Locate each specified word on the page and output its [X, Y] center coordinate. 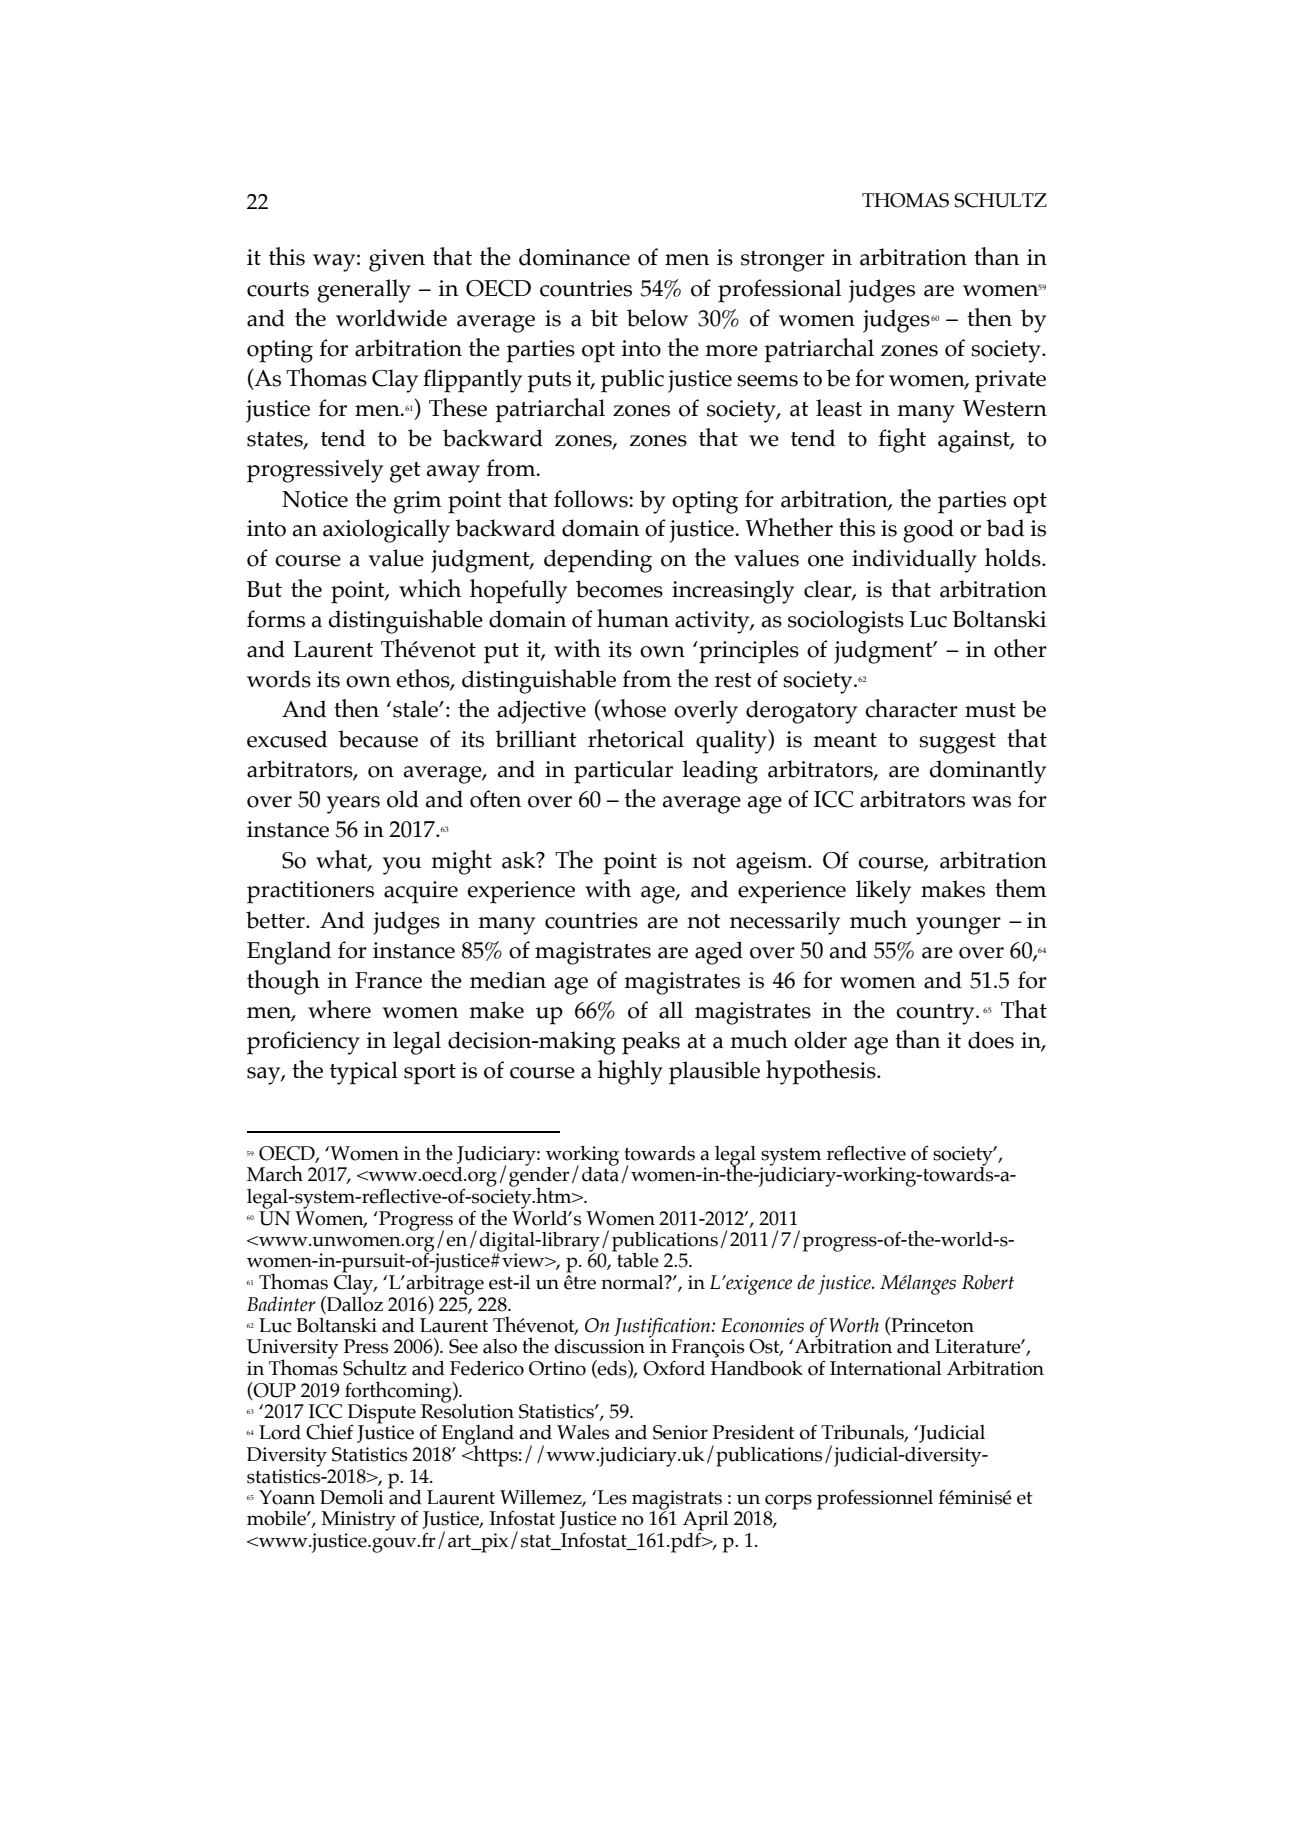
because [378, 739]
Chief [329, 1431]
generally [364, 291]
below [657, 318]
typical [364, 1073]
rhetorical [636, 738]
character [911, 708]
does [991, 1040]
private [1010, 381]
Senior [680, 1432]
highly [630, 1072]
